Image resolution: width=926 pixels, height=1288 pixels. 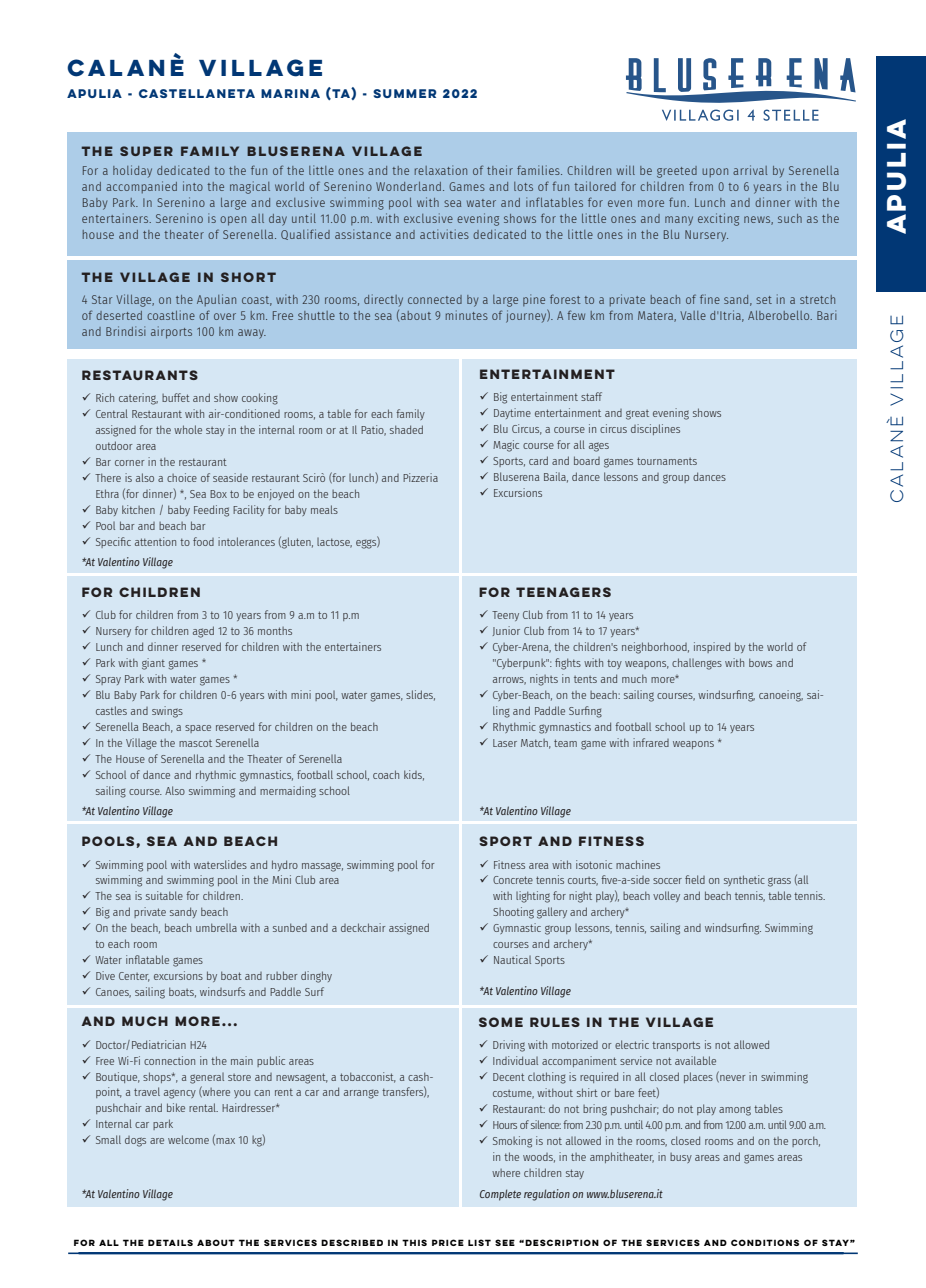 I want to click on DETAILS, so click(x=170, y=1242).
